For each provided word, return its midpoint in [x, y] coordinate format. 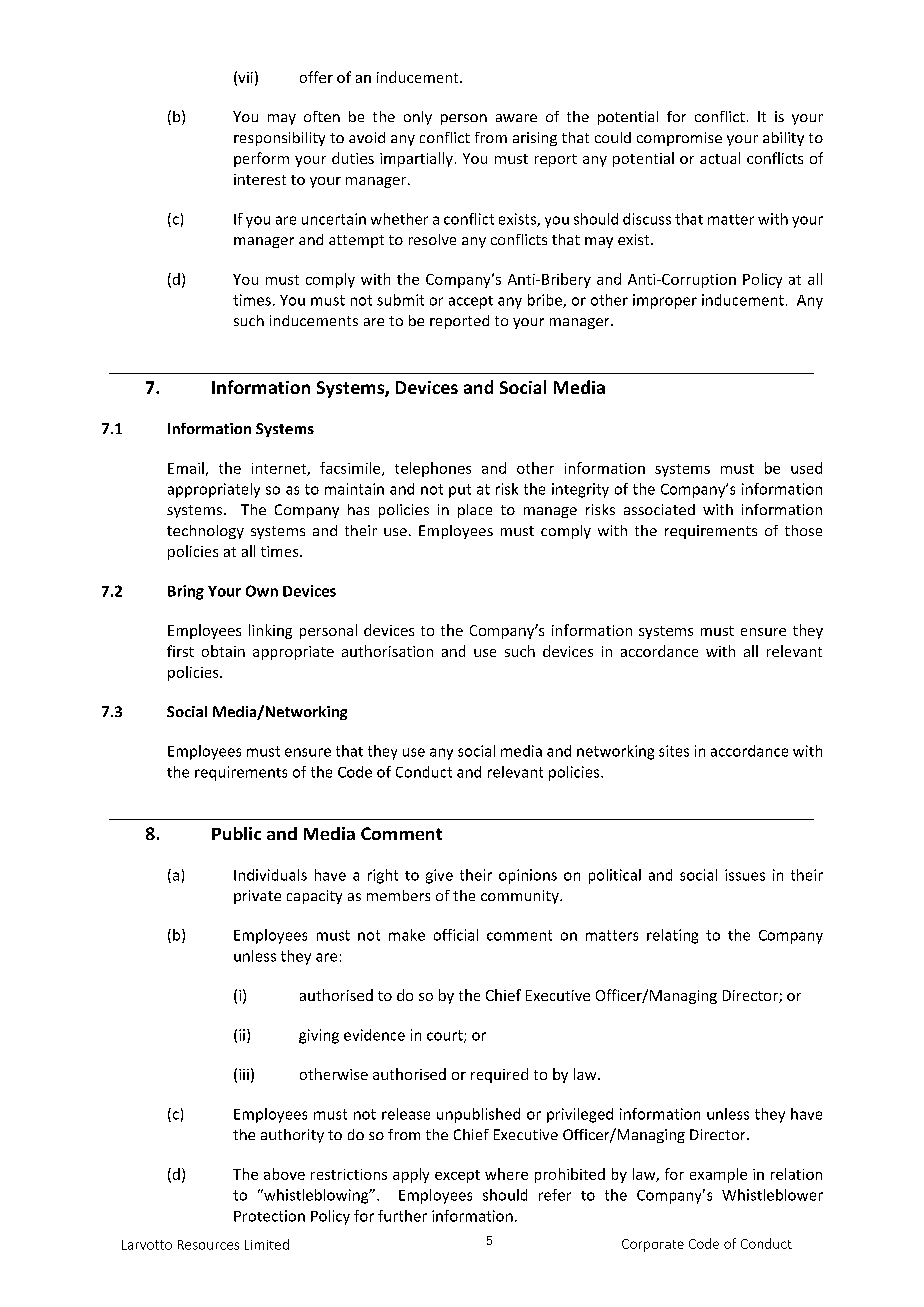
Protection [269, 1216]
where [506, 1174]
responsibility [279, 139]
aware [516, 118]
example [718, 1175]
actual [720, 158]
